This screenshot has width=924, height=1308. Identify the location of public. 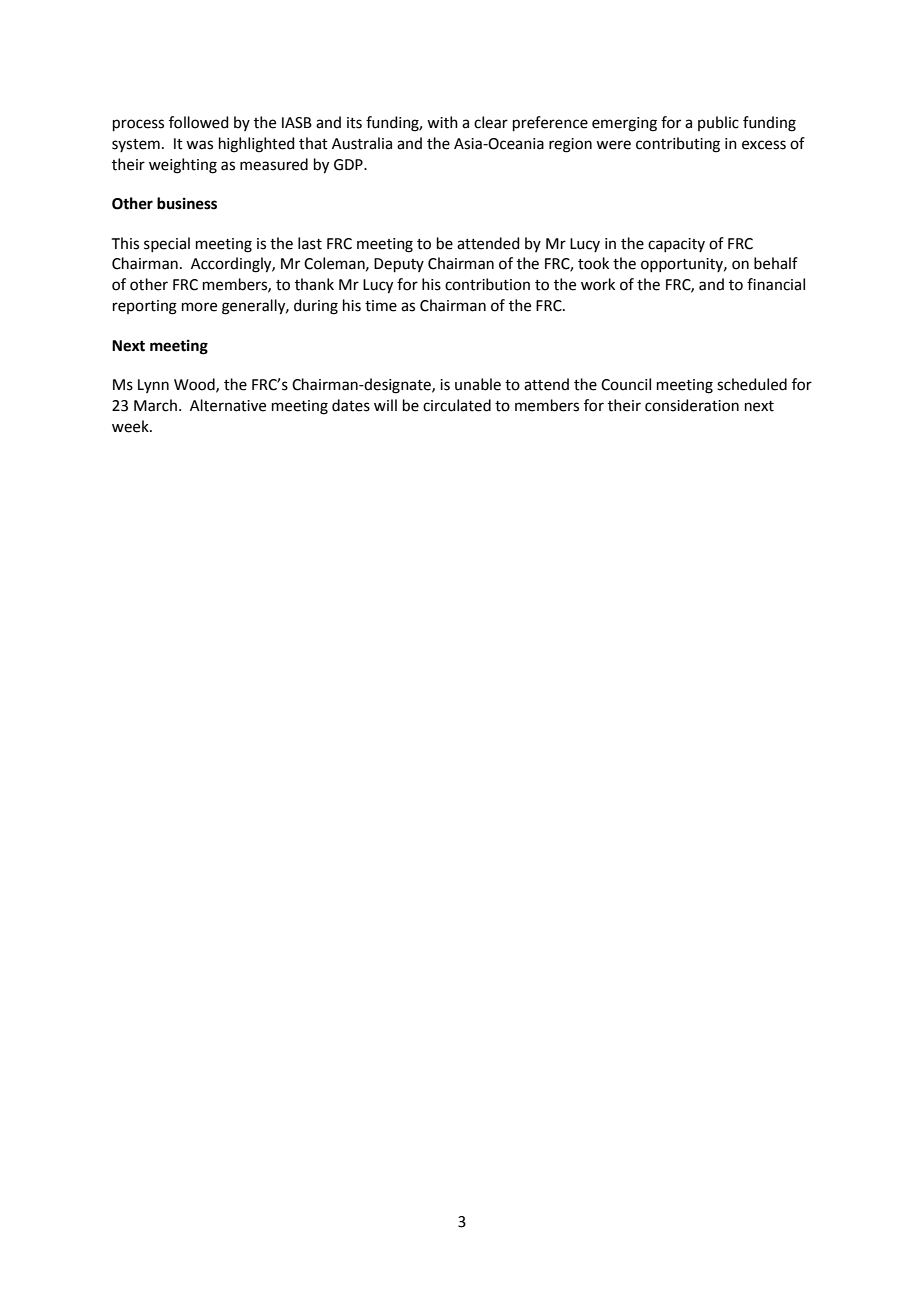
(718, 123).
